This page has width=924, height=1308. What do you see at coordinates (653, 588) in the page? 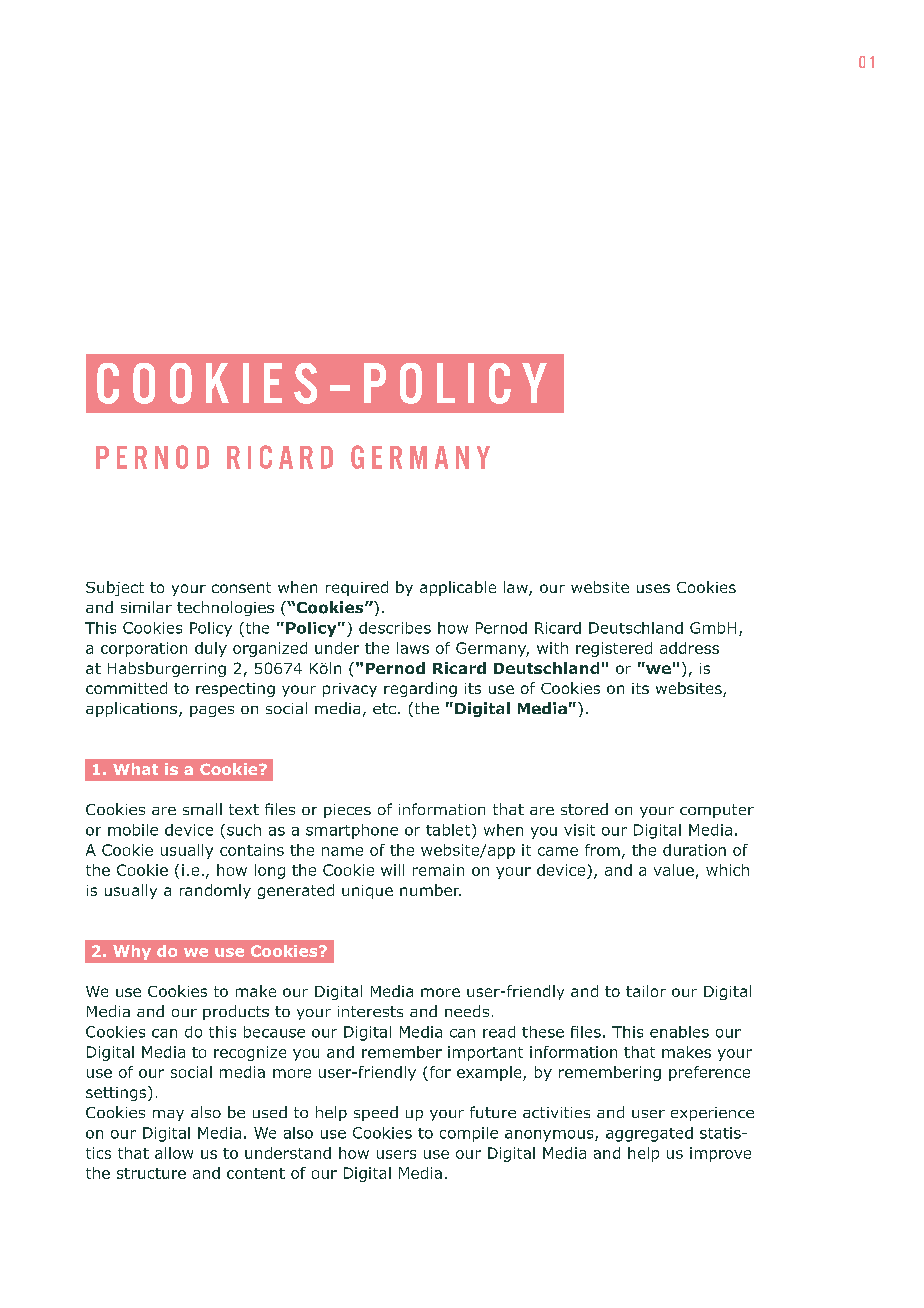
I see `uses` at bounding box center [653, 588].
